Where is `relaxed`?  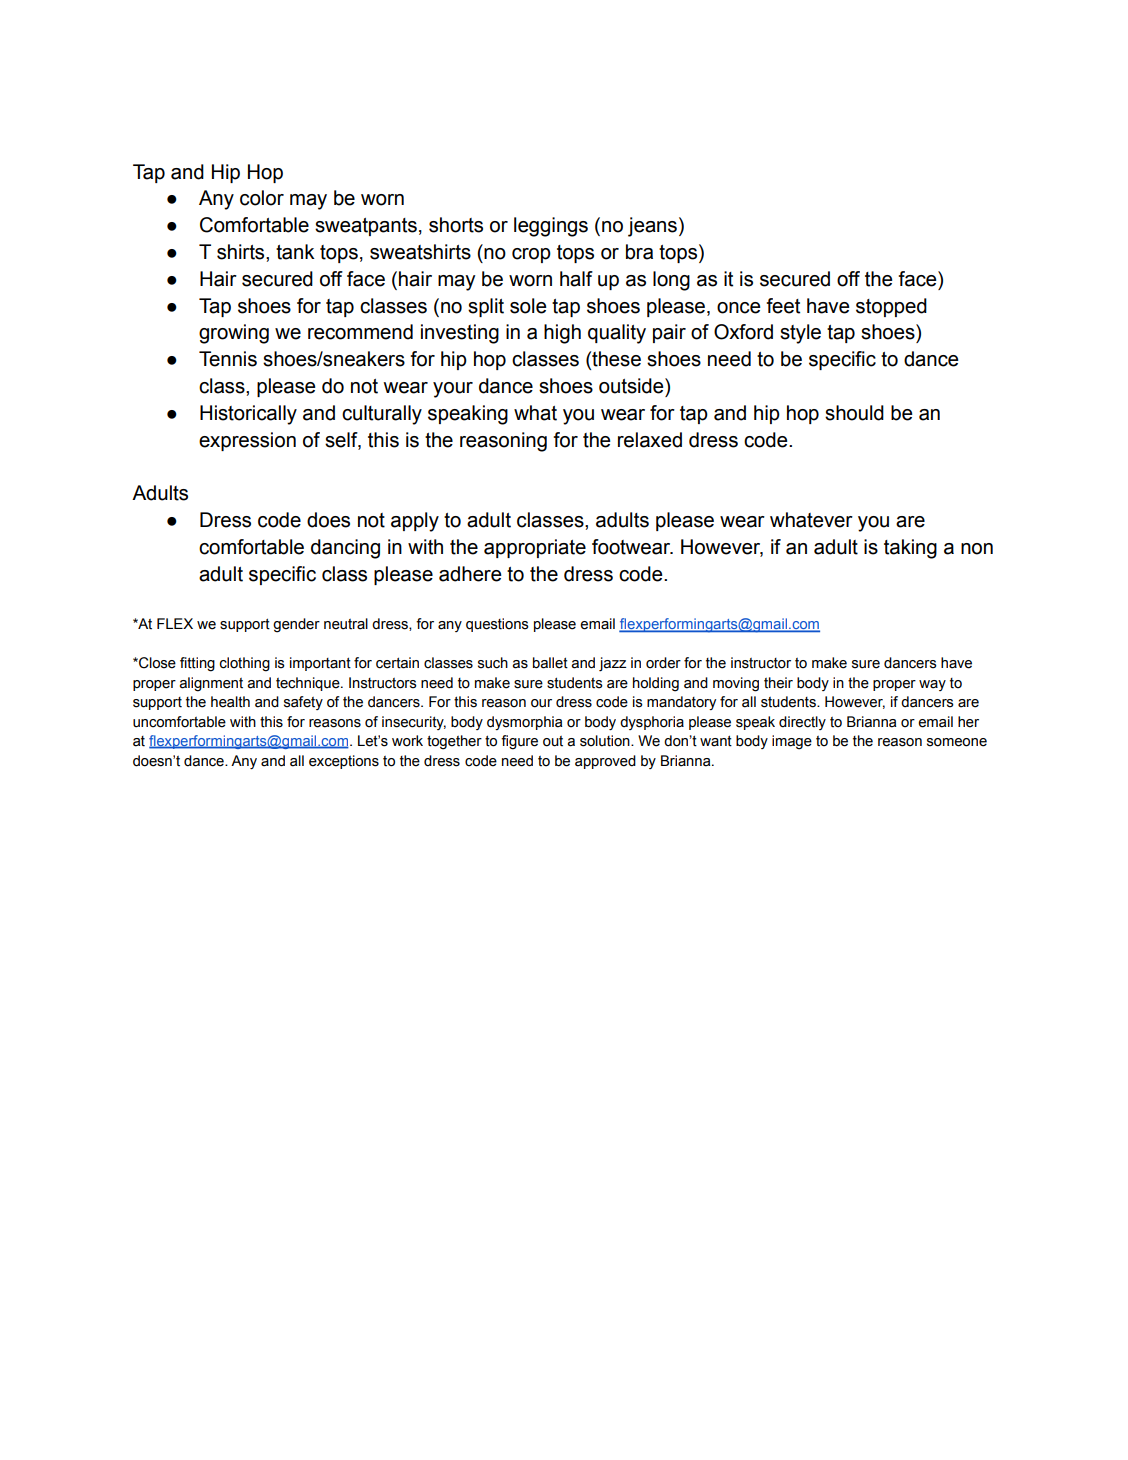 relaxed is located at coordinates (650, 440).
